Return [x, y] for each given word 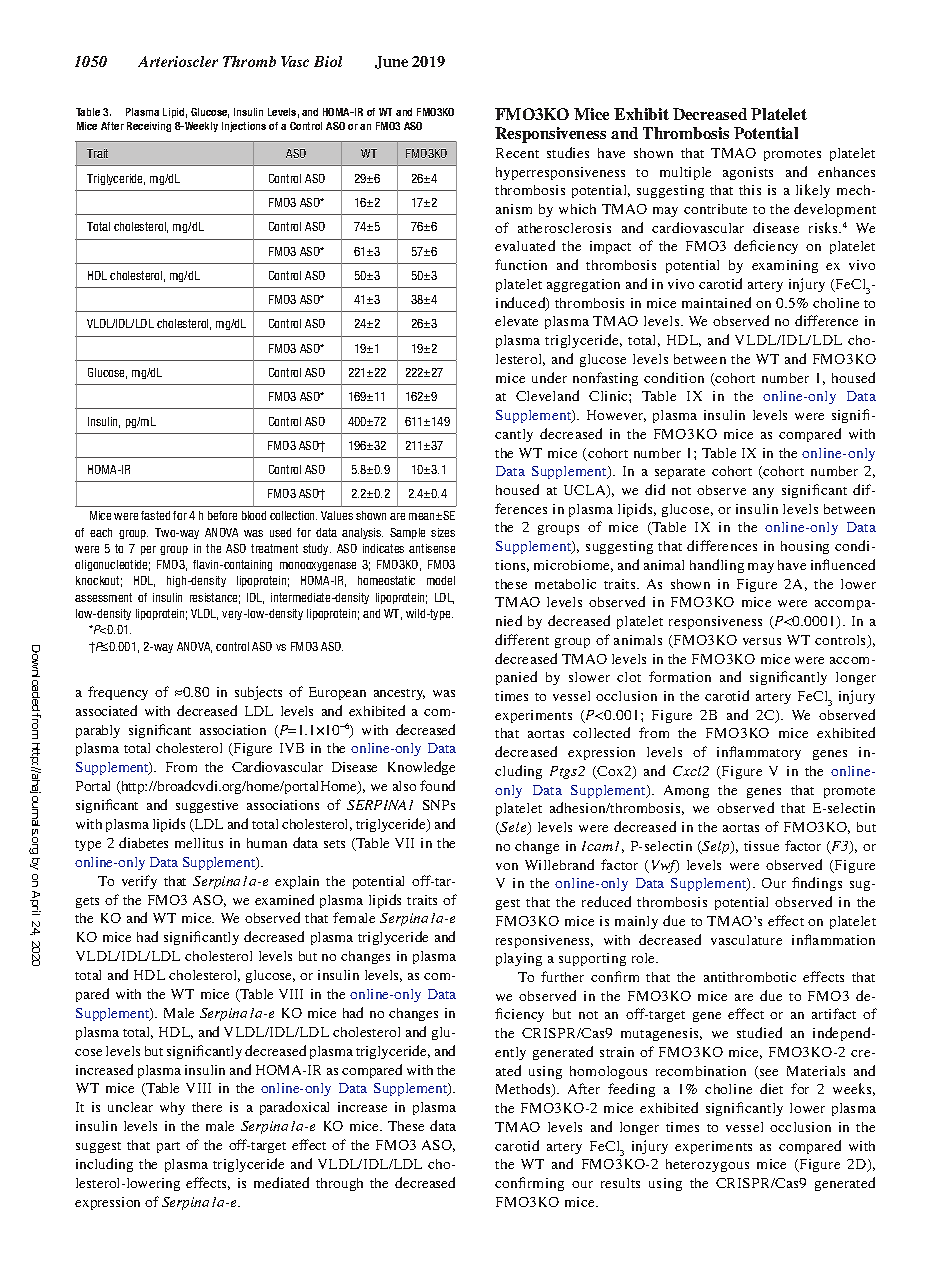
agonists [748, 173]
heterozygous [707, 1165]
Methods [524, 1090]
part [168, 1147]
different [522, 639]
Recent [517, 153]
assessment [103, 597]
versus [762, 641]
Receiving [149, 127]
